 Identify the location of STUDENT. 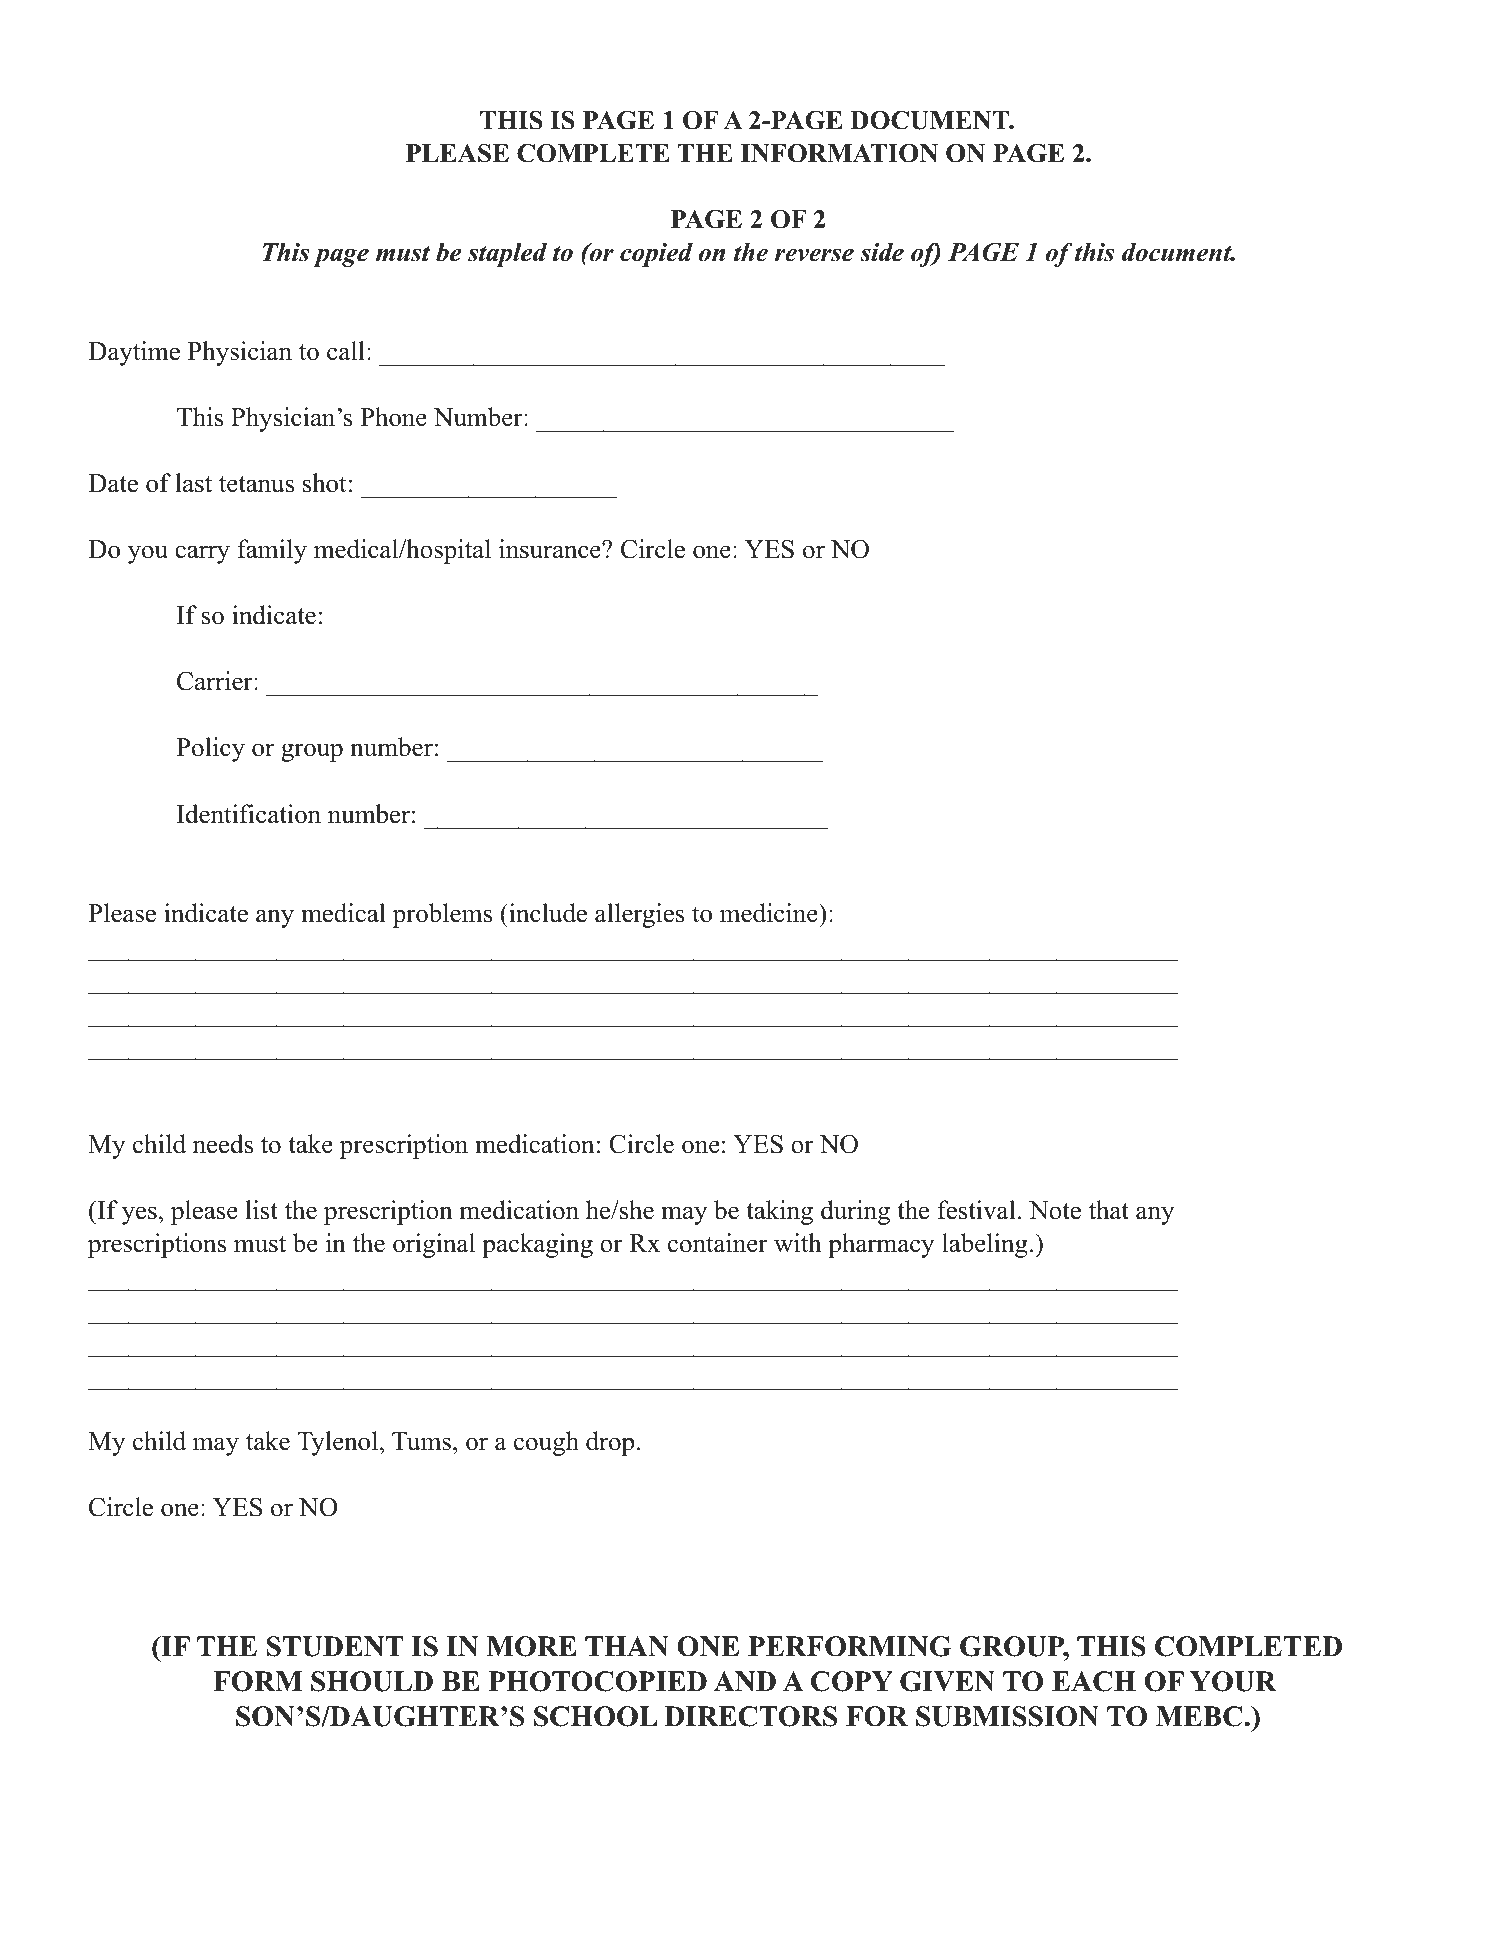
(335, 1646).
